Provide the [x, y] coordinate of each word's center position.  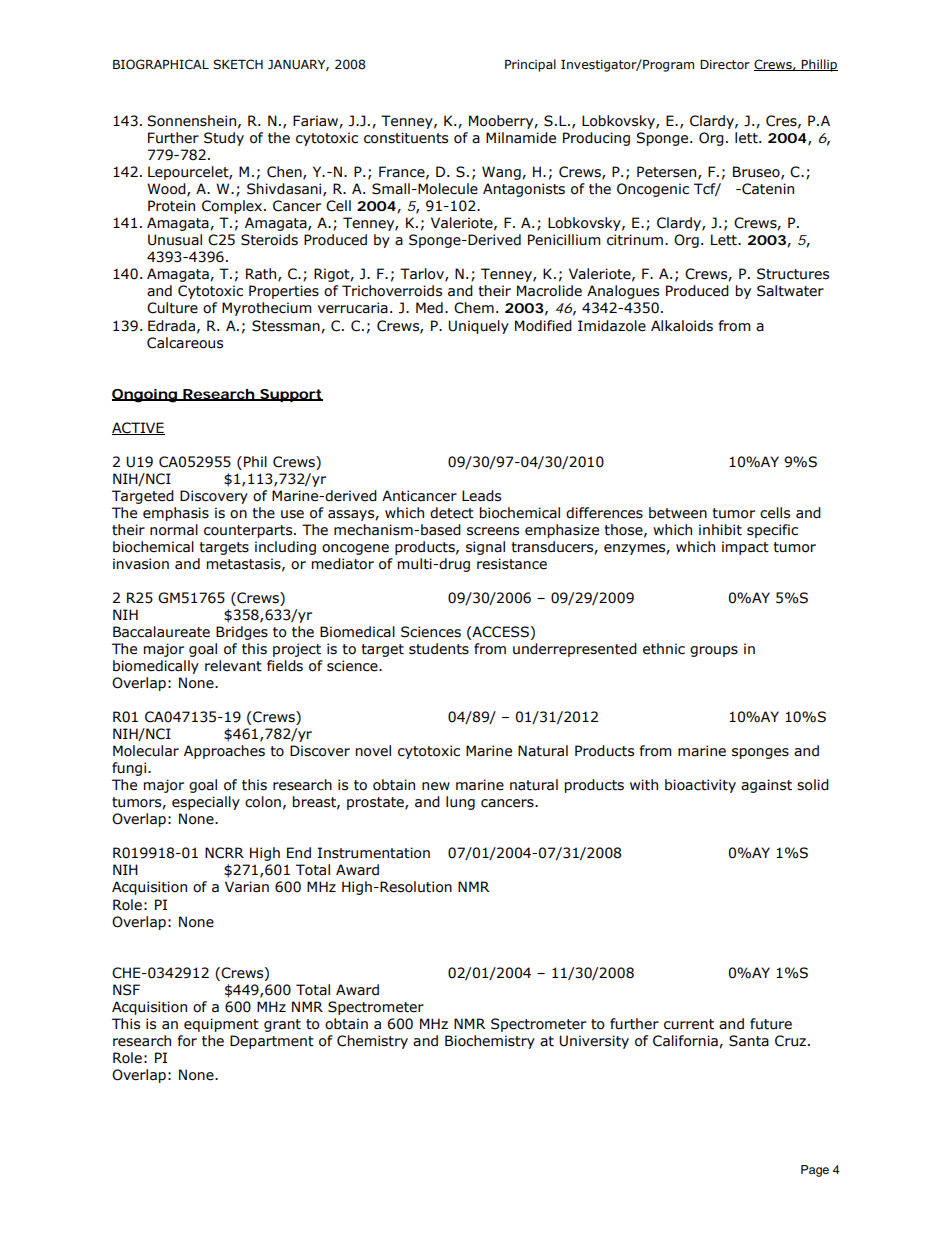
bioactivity [700, 786]
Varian [247, 887]
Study [224, 139]
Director [725, 64]
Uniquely [478, 327]
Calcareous [185, 343]
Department [272, 1042]
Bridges [242, 633]
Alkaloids [682, 326]
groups [714, 651]
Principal [530, 65]
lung [460, 803]
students [439, 649]
